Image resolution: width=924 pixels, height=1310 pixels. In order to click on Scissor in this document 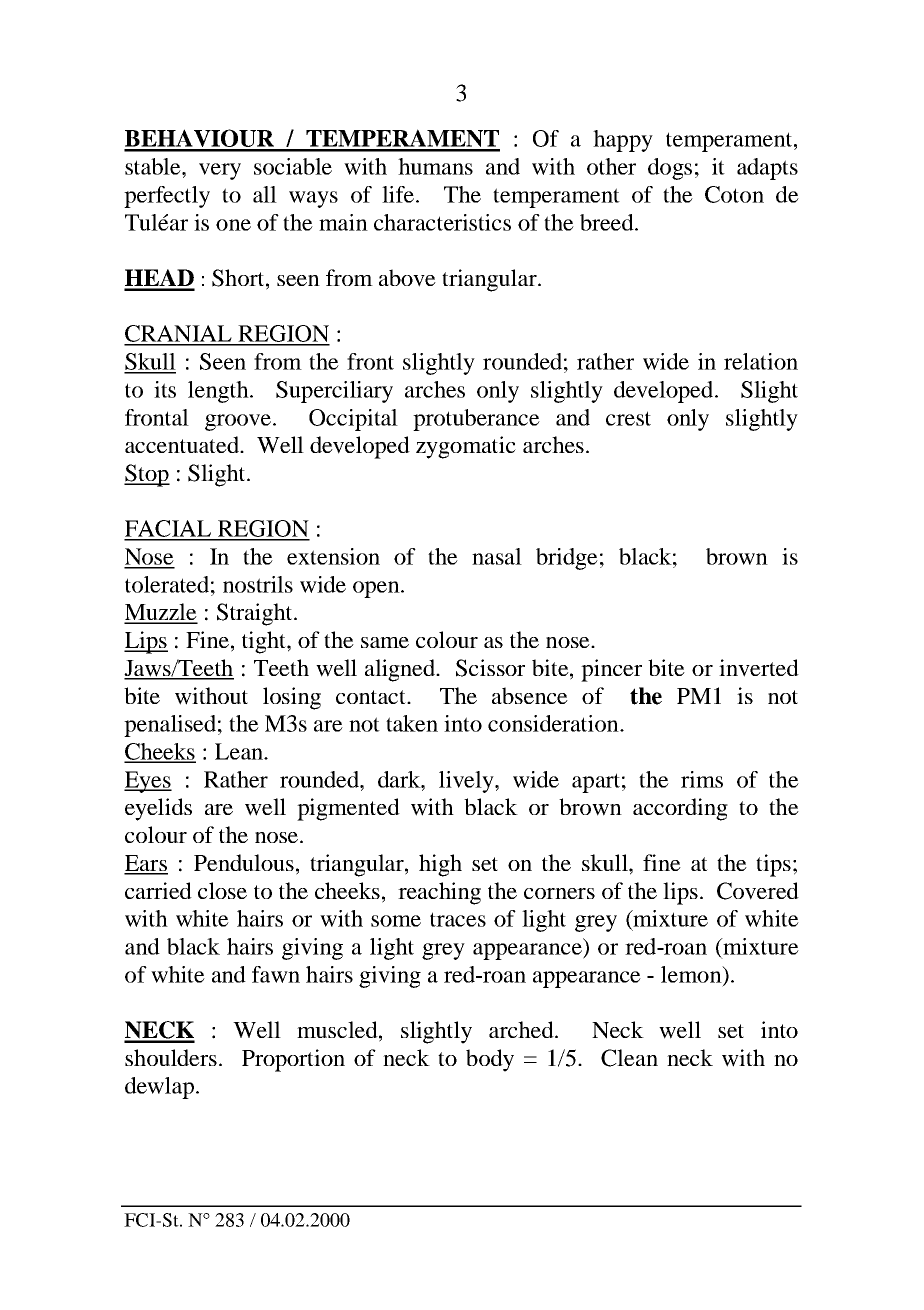, I will do `click(490, 668)`.
